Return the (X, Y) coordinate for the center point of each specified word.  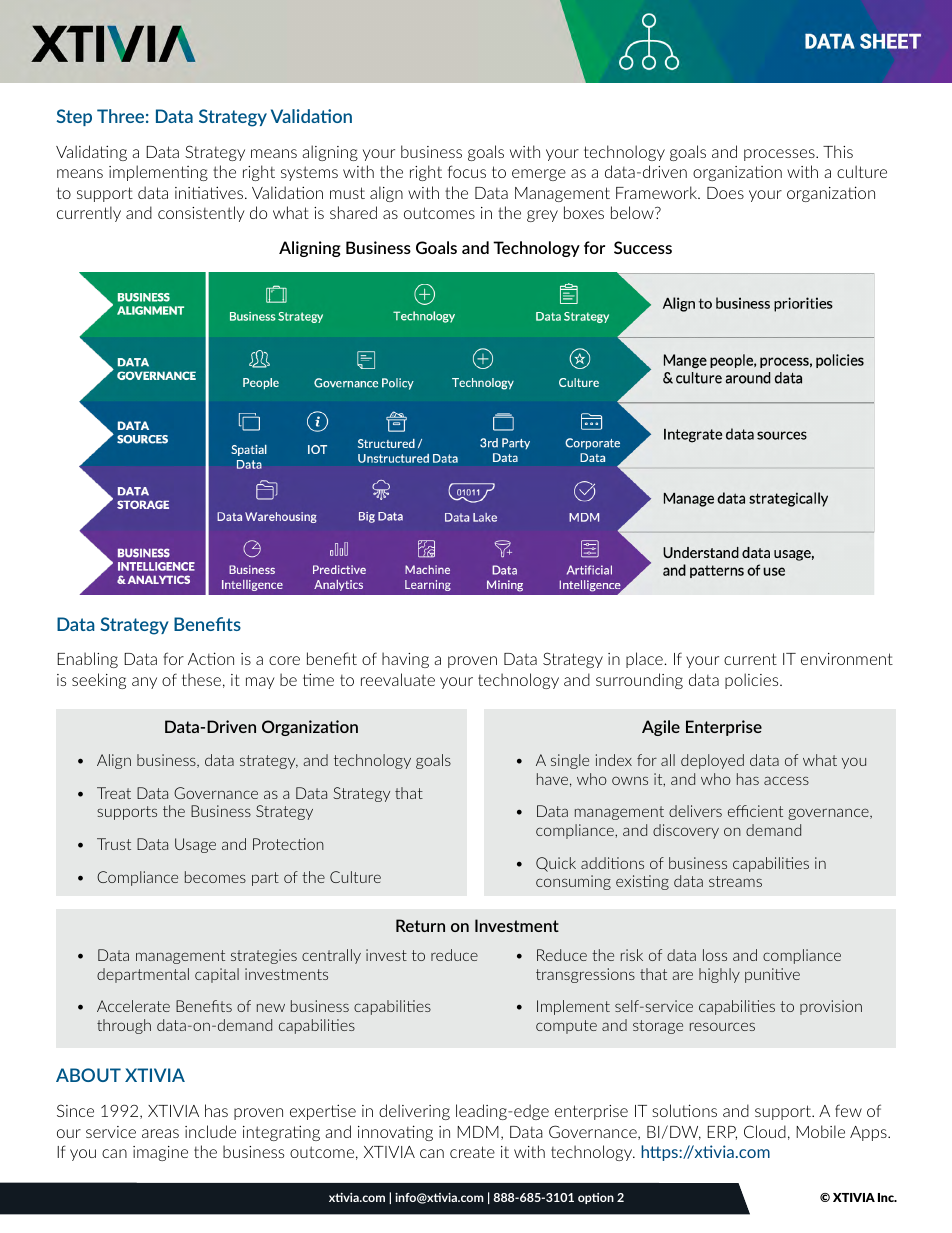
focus (467, 171)
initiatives (209, 192)
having (405, 660)
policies (753, 681)
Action (211, 658)
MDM (478, 1132)
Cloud (765, 1131)
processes (780, 155)
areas (160, 1133)
